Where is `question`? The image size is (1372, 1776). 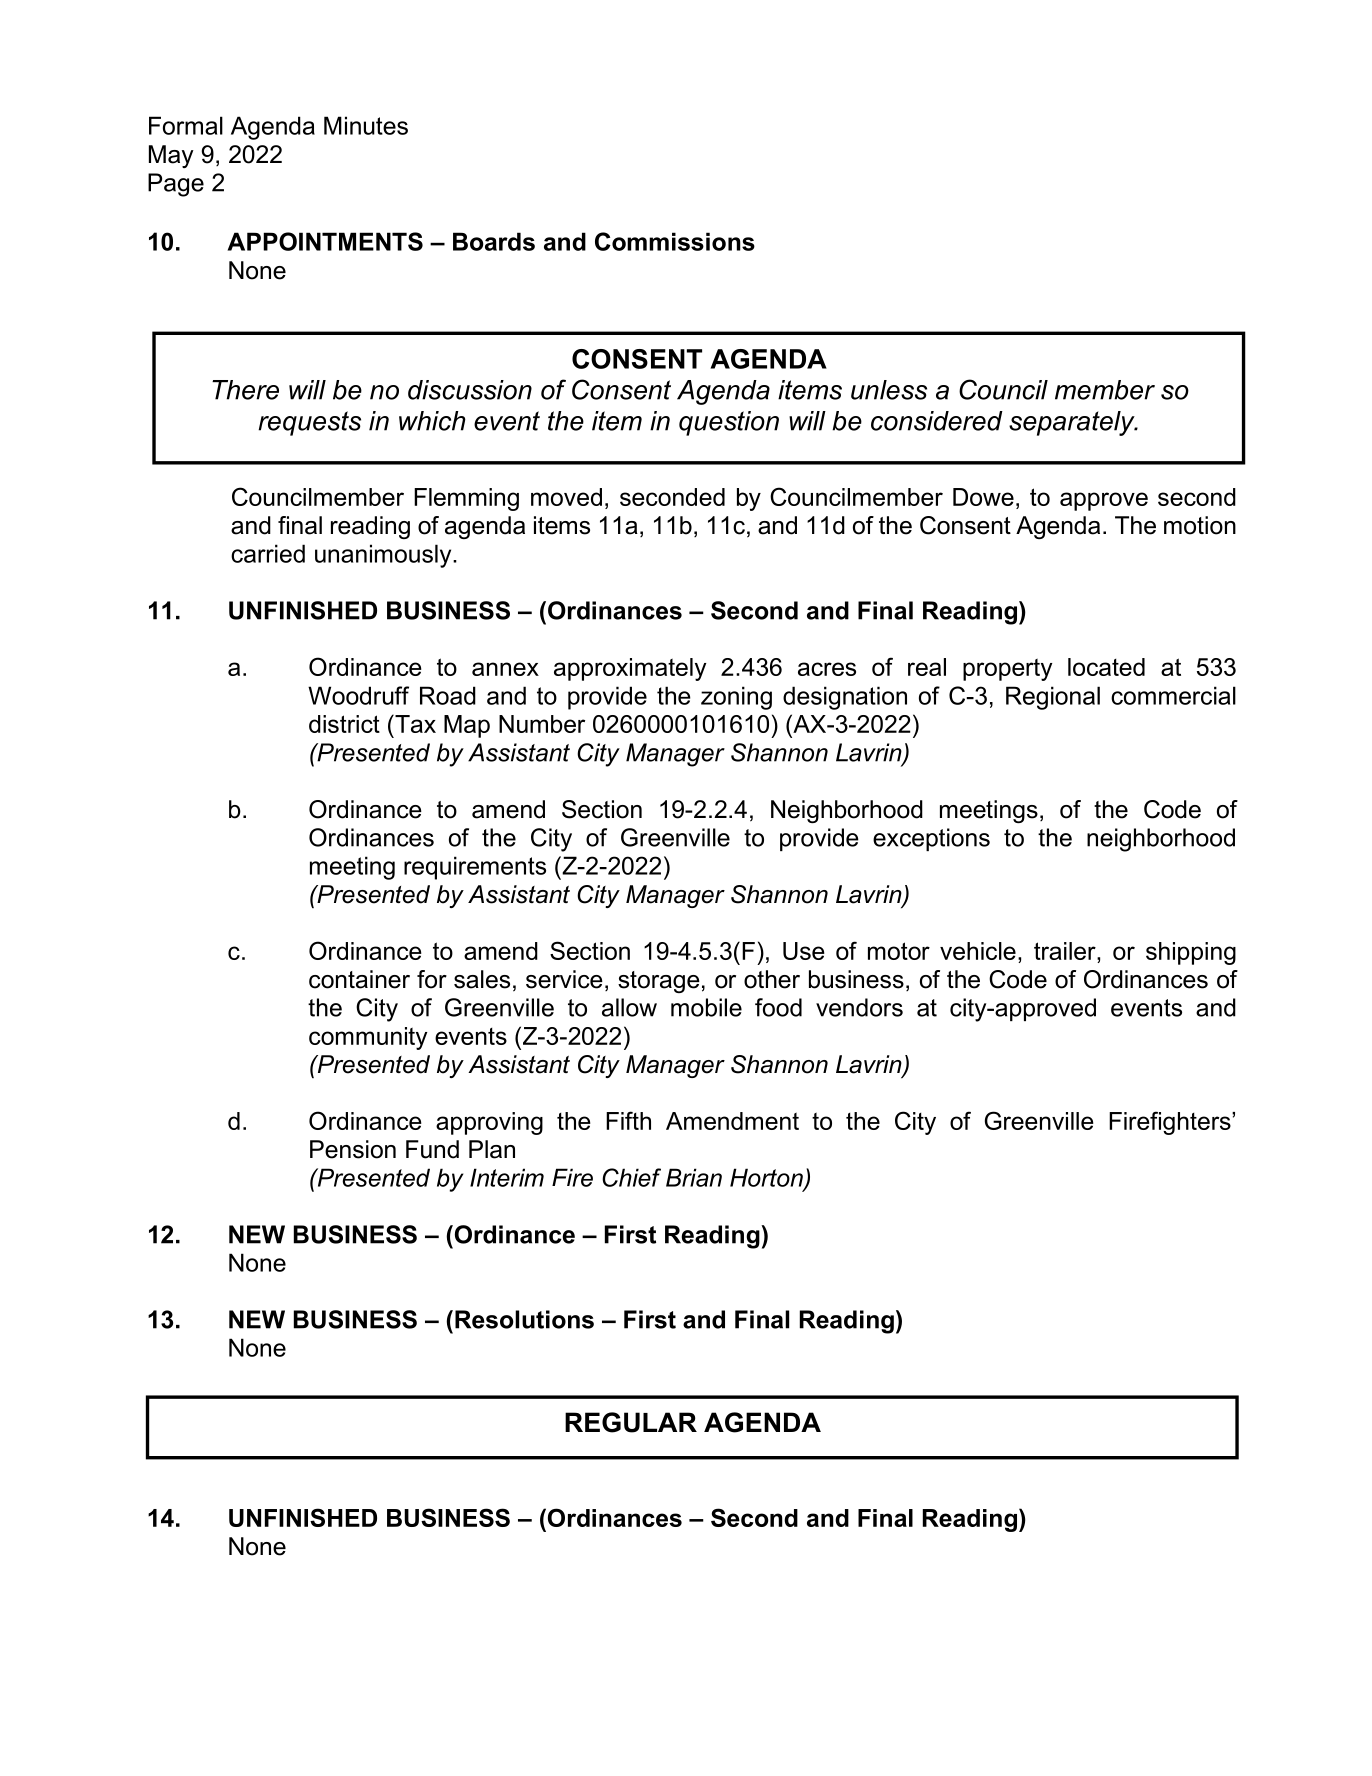 question is located at coordinates (729, 423).
